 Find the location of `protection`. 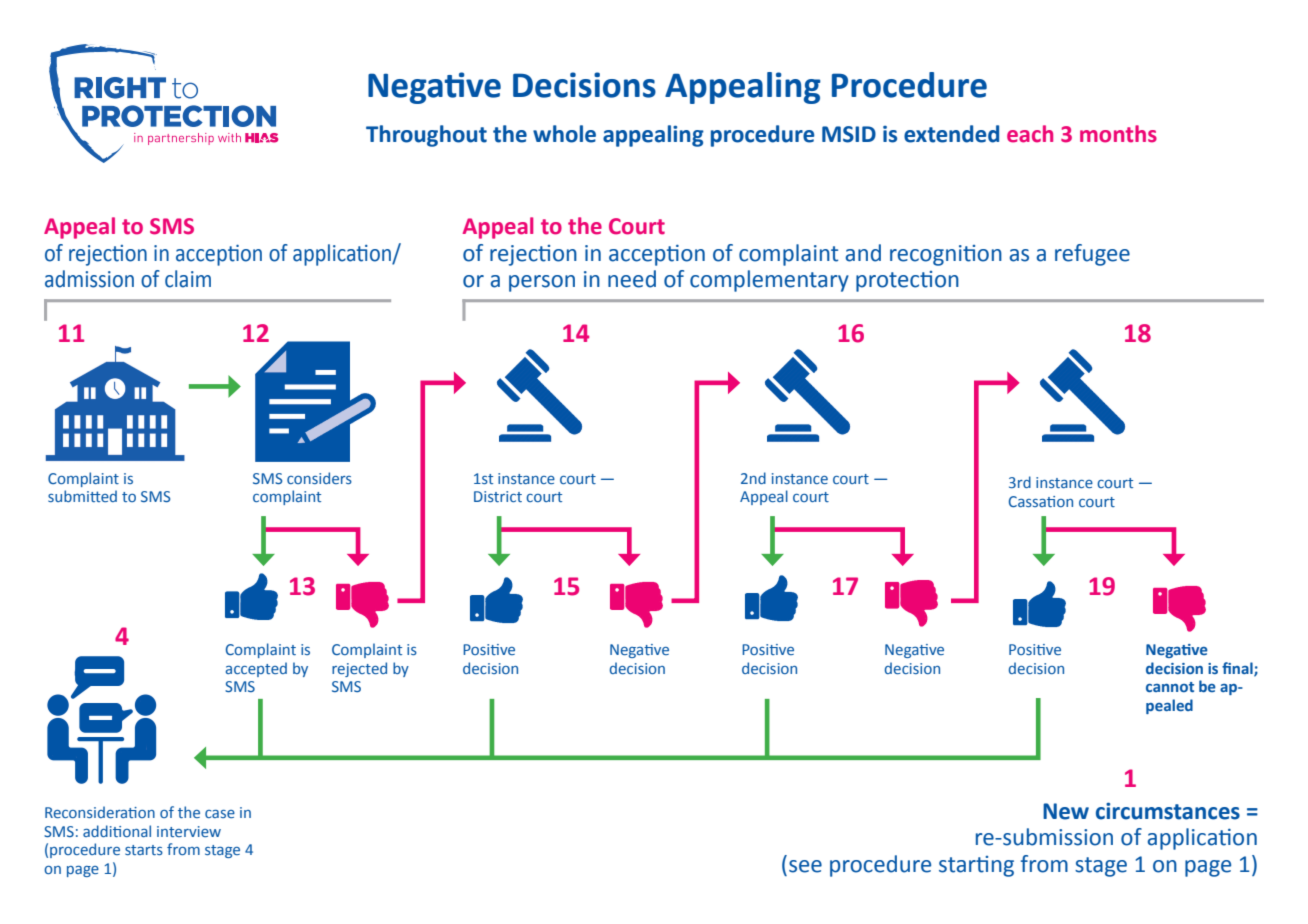

protection is located at coordinates (907, 281).
